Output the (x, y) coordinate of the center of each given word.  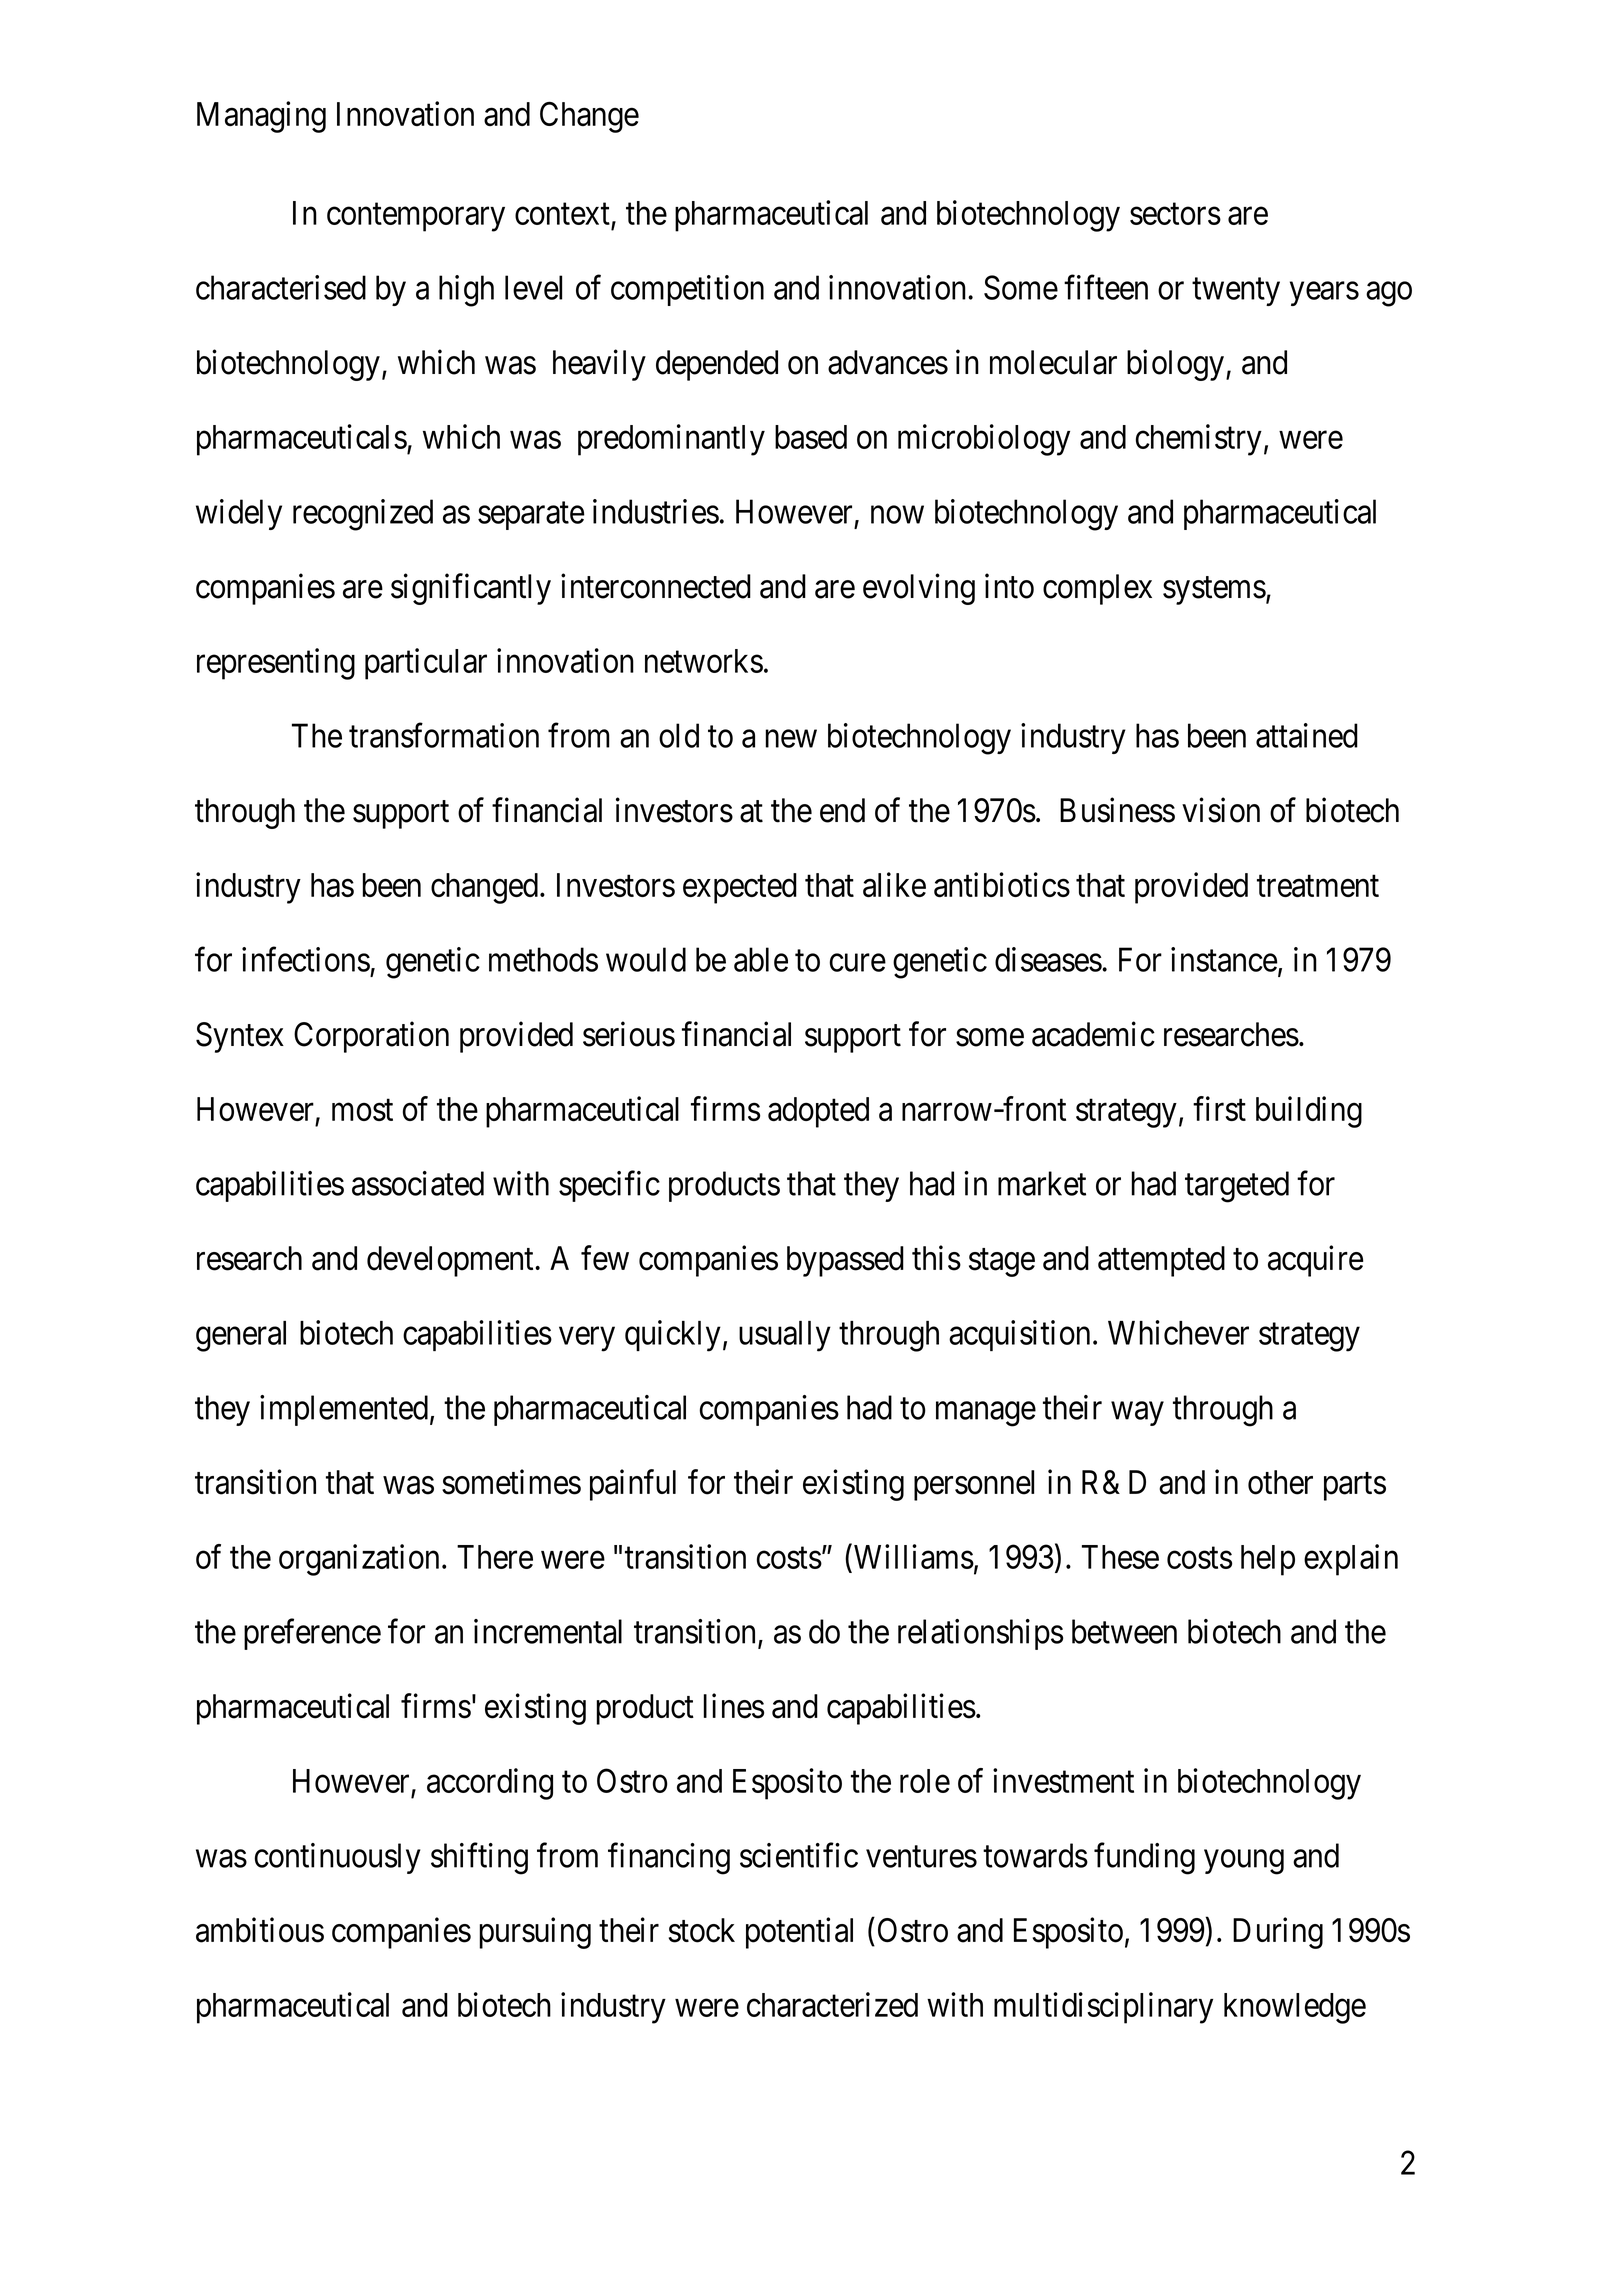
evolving (919, 589)
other (1280, 1482)
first (1219, 1108)
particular (426, 664)
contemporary (416, 217)
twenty (1236, 292)
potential (799, 1933)
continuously (338, 1858)
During (1278, 1933)
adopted (818, 1112)
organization (359, 1560)
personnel (974, 1485)
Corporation (371, 1037)
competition (687, 290)
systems (1214, 591)
